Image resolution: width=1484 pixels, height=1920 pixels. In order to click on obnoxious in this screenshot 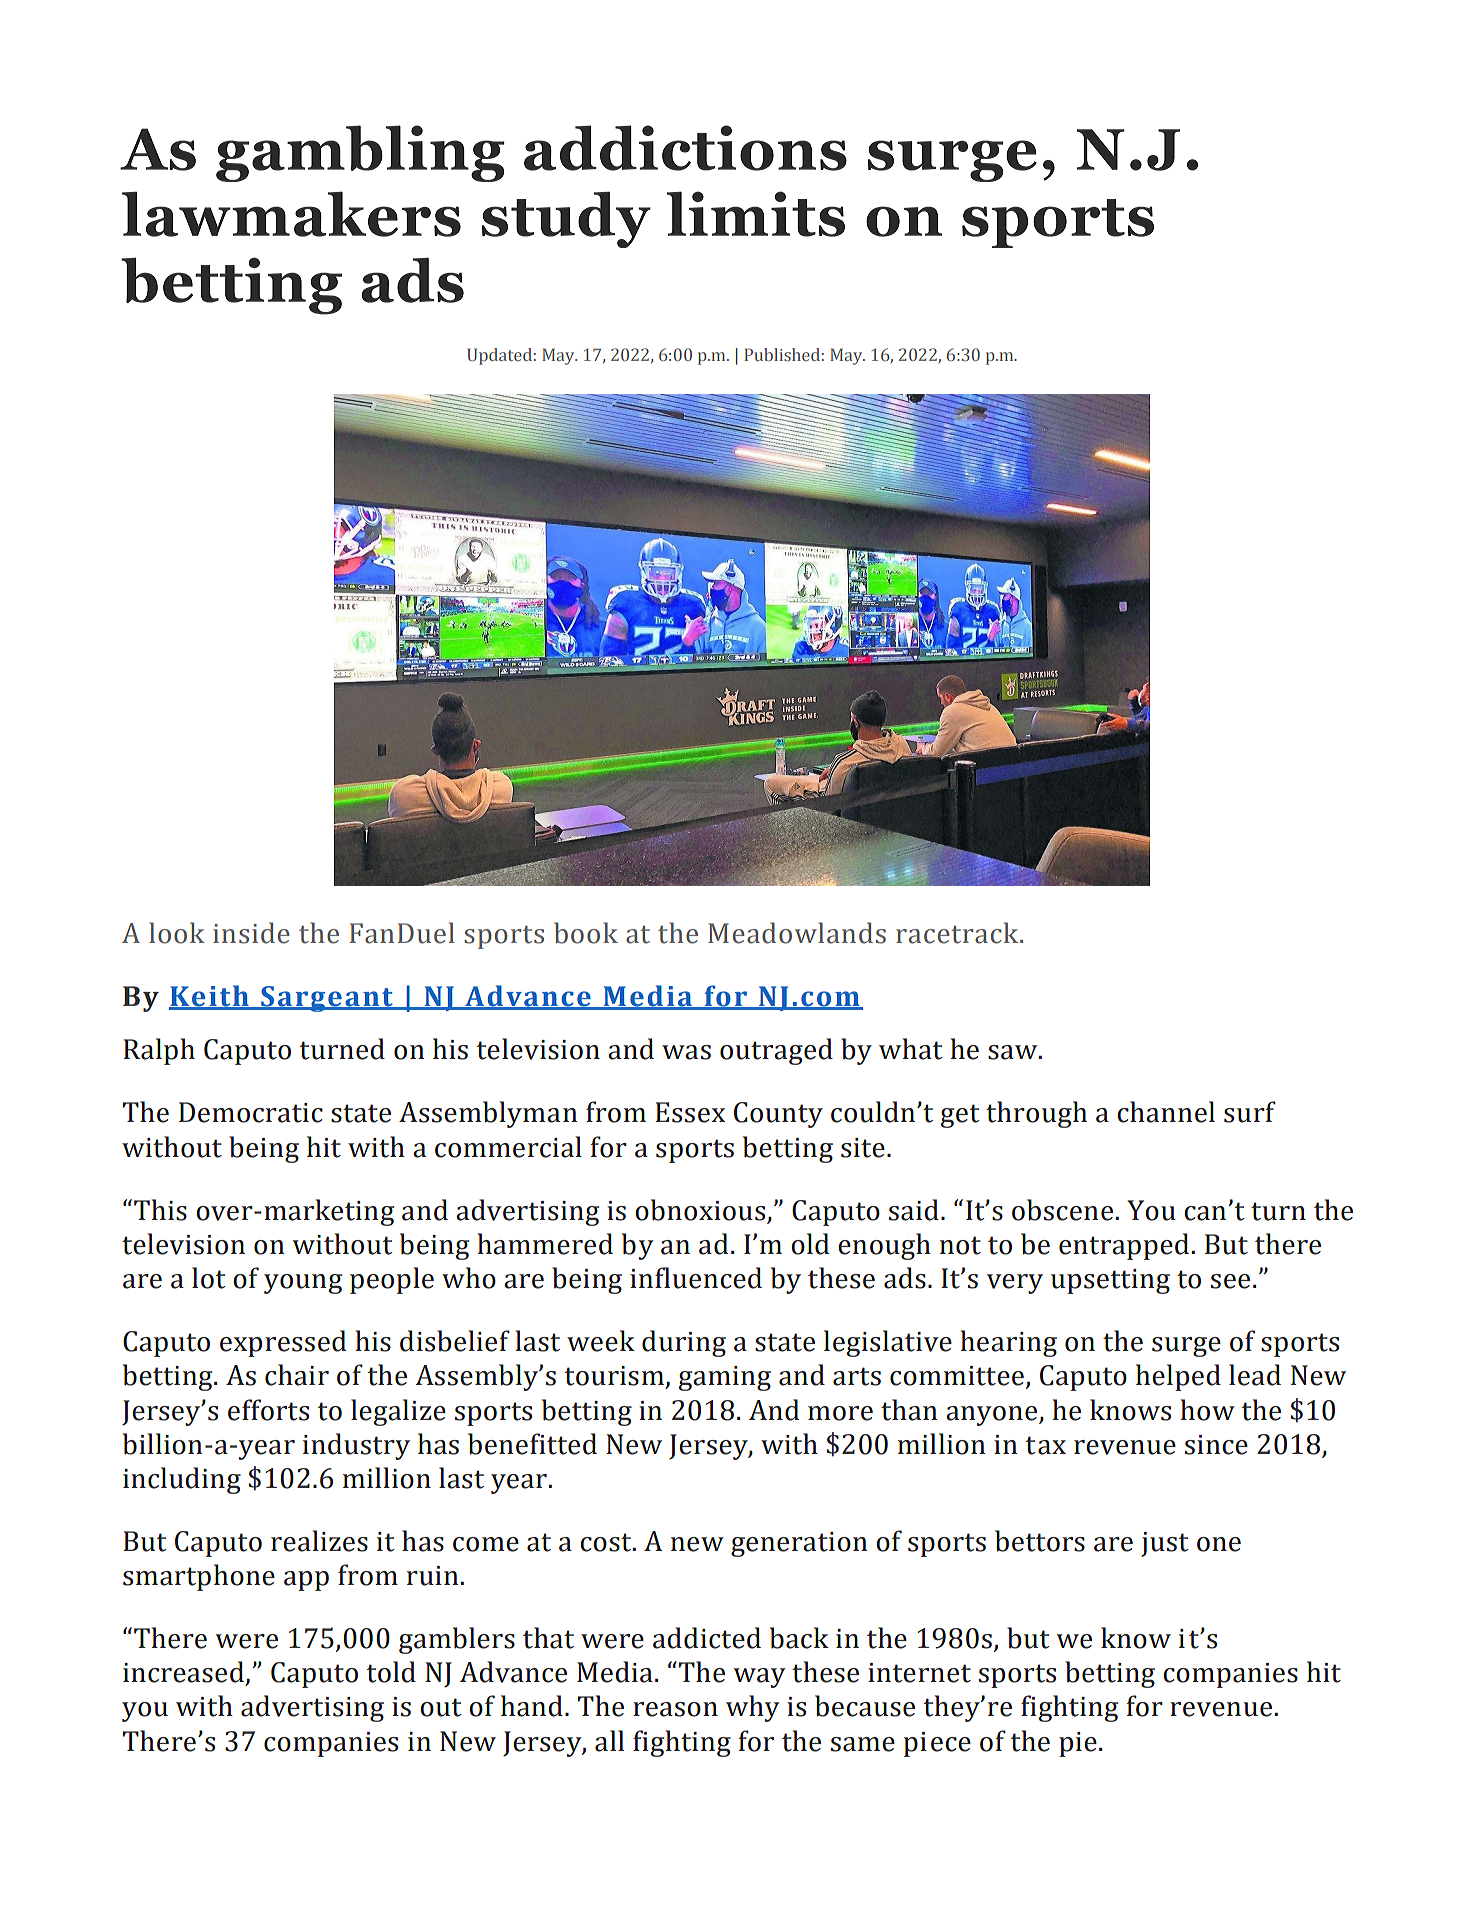, I will do `click(700, 1210)`.
